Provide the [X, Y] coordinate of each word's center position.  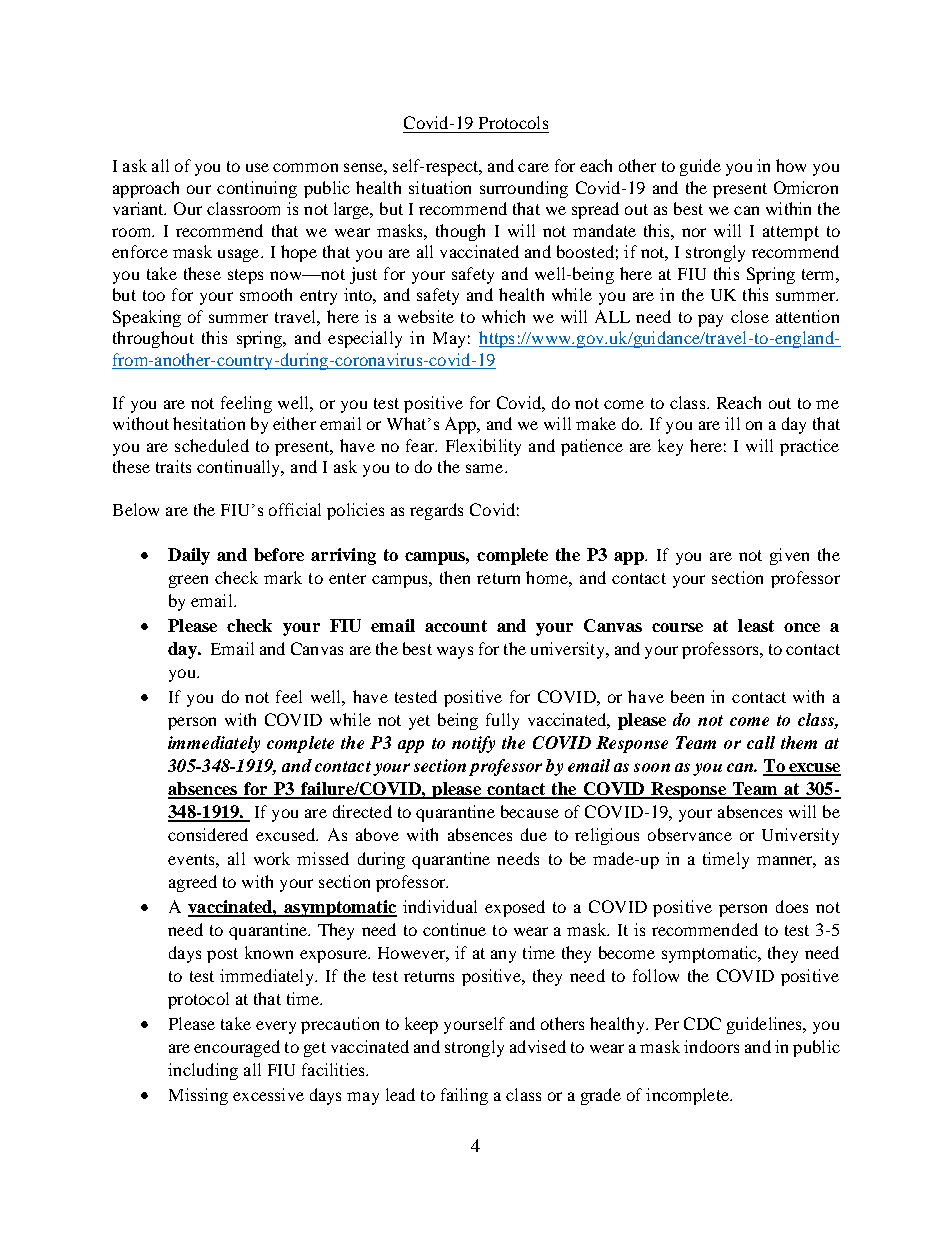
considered [208, 834]
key [670, 447]
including [203, 1071]
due [534, 834]
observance [690, 834]
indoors [711, 1046]
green [188, 581]
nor [694, 232]
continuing [257, 189]
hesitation [209, 423]
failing [464, 1096]
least [756, 625]
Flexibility [483, 447]
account [456, 626]
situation [440, 187]
